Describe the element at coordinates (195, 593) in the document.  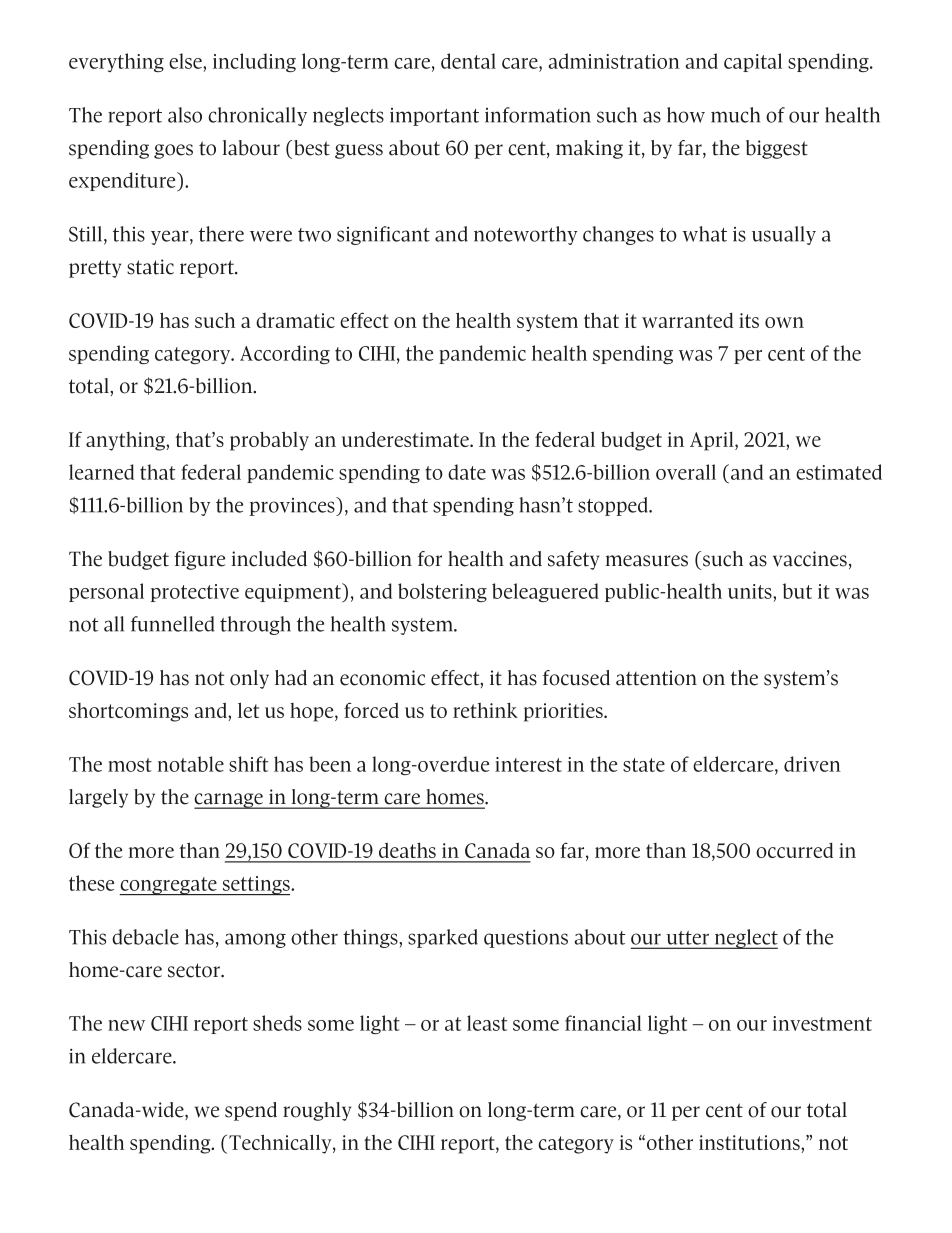
I see `protective` at that location.
